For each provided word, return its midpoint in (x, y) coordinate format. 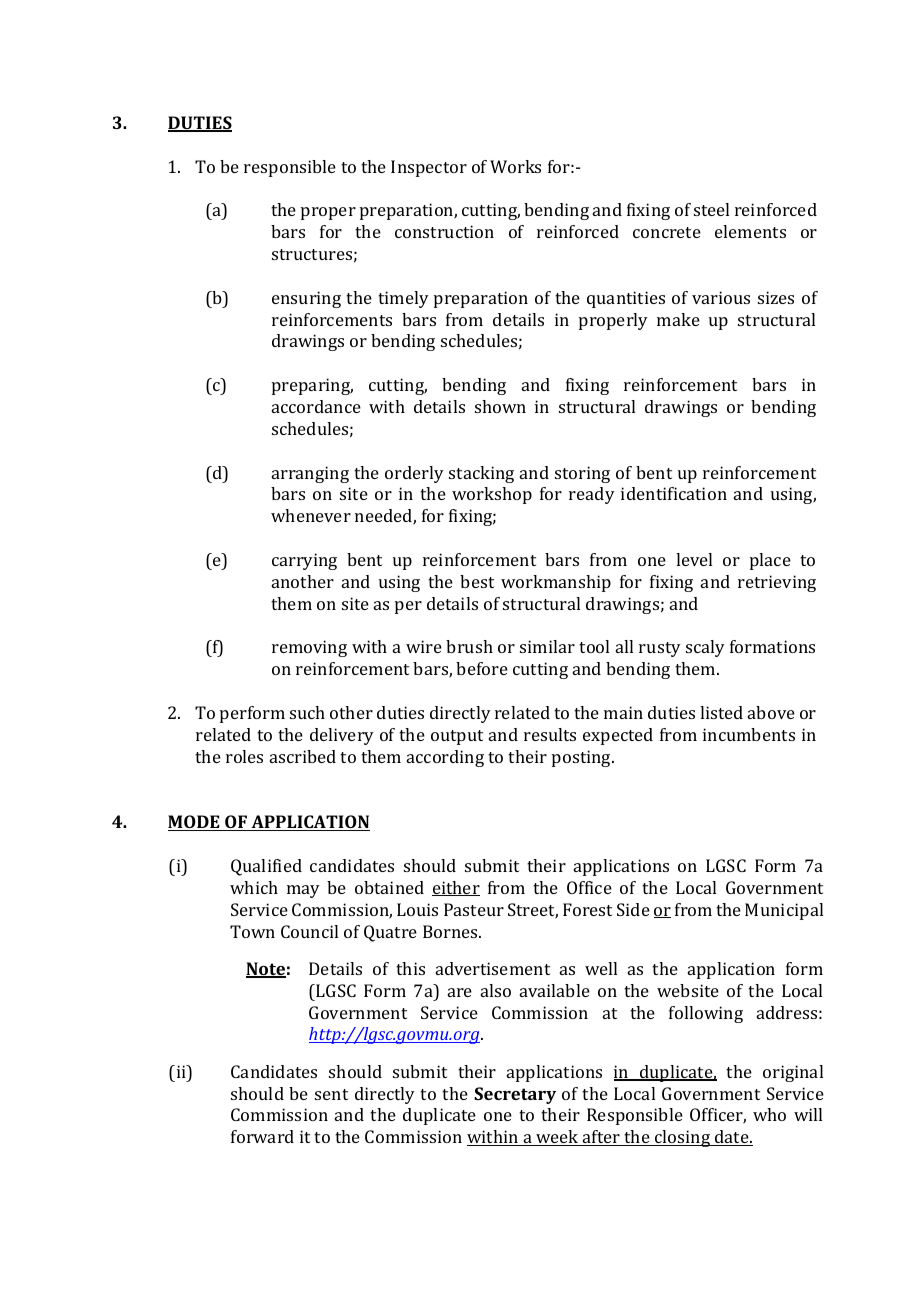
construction (444, 231)
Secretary (515, 1095)
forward (262, 1136)
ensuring (306, 299)
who (769, 1114)
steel (711, 209)
